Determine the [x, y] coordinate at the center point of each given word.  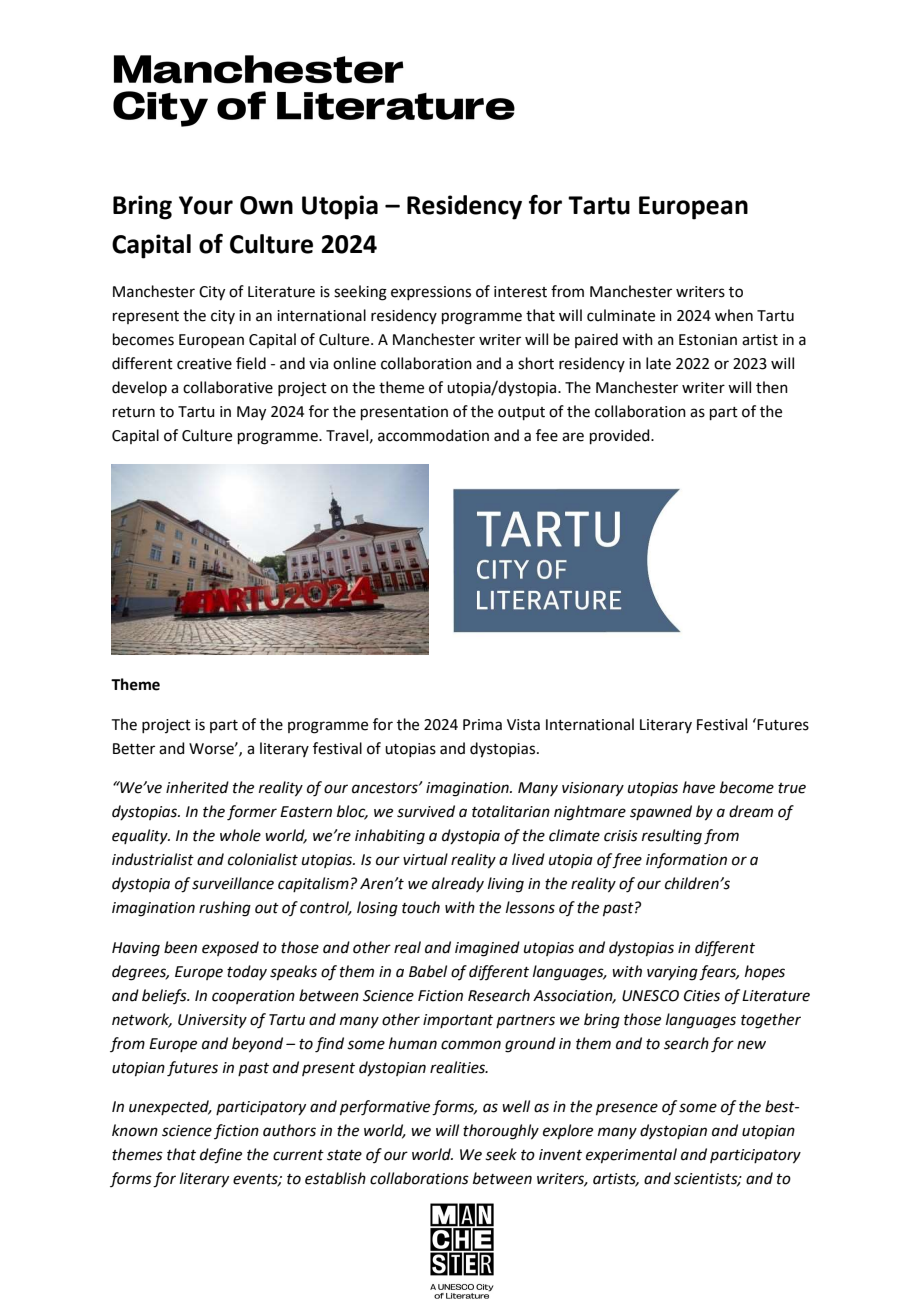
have [699, 787]
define [221, 1156]
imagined [487, 949]
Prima [482, 725]
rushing [225, 909]
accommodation [433, 435]
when [734, 315]
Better [134, 749]
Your [206, 205]
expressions [431, 293]
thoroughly [501, 1132]
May [251, 413]
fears [719, 973]
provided [621, 436]
